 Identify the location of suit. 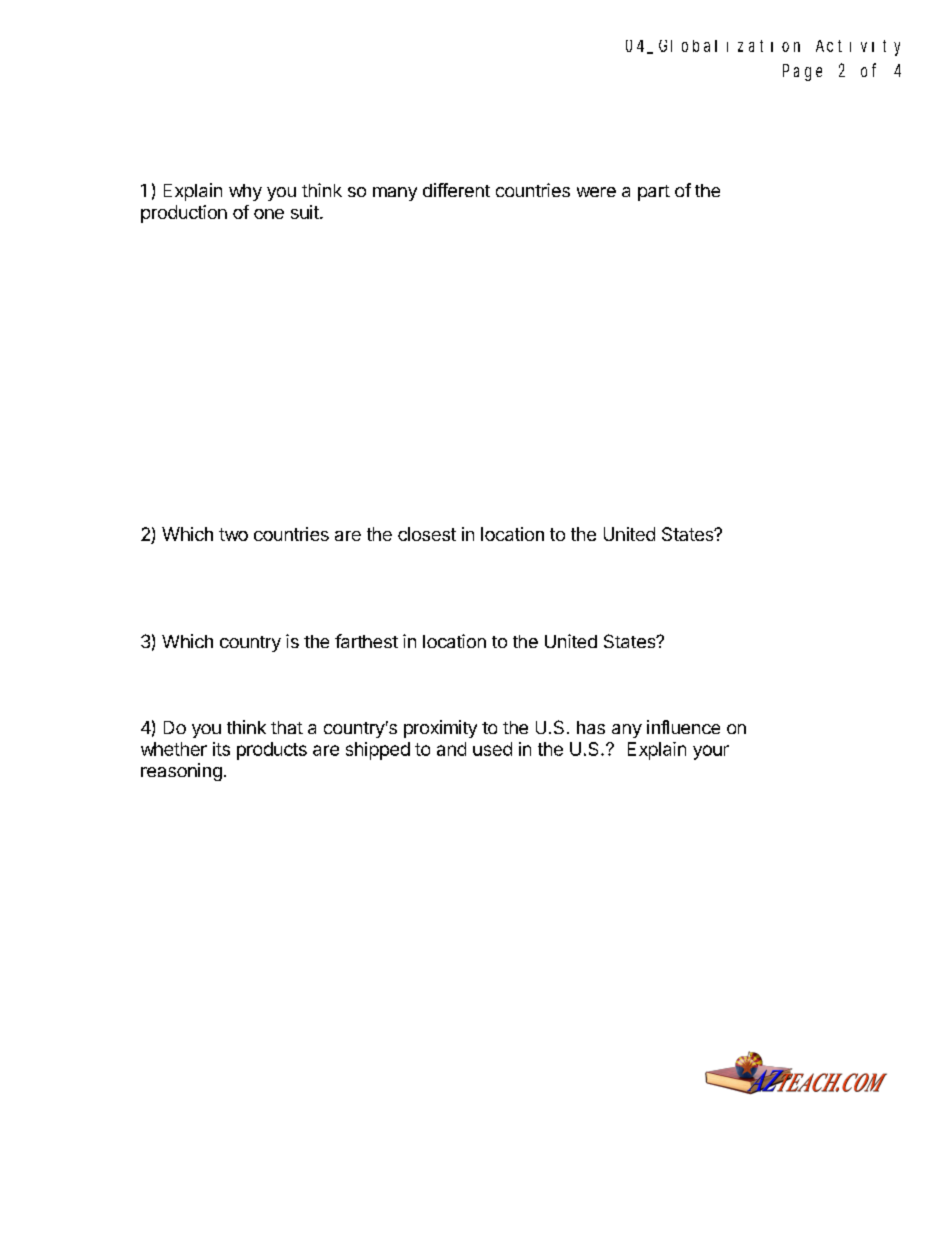
(306, 212).
